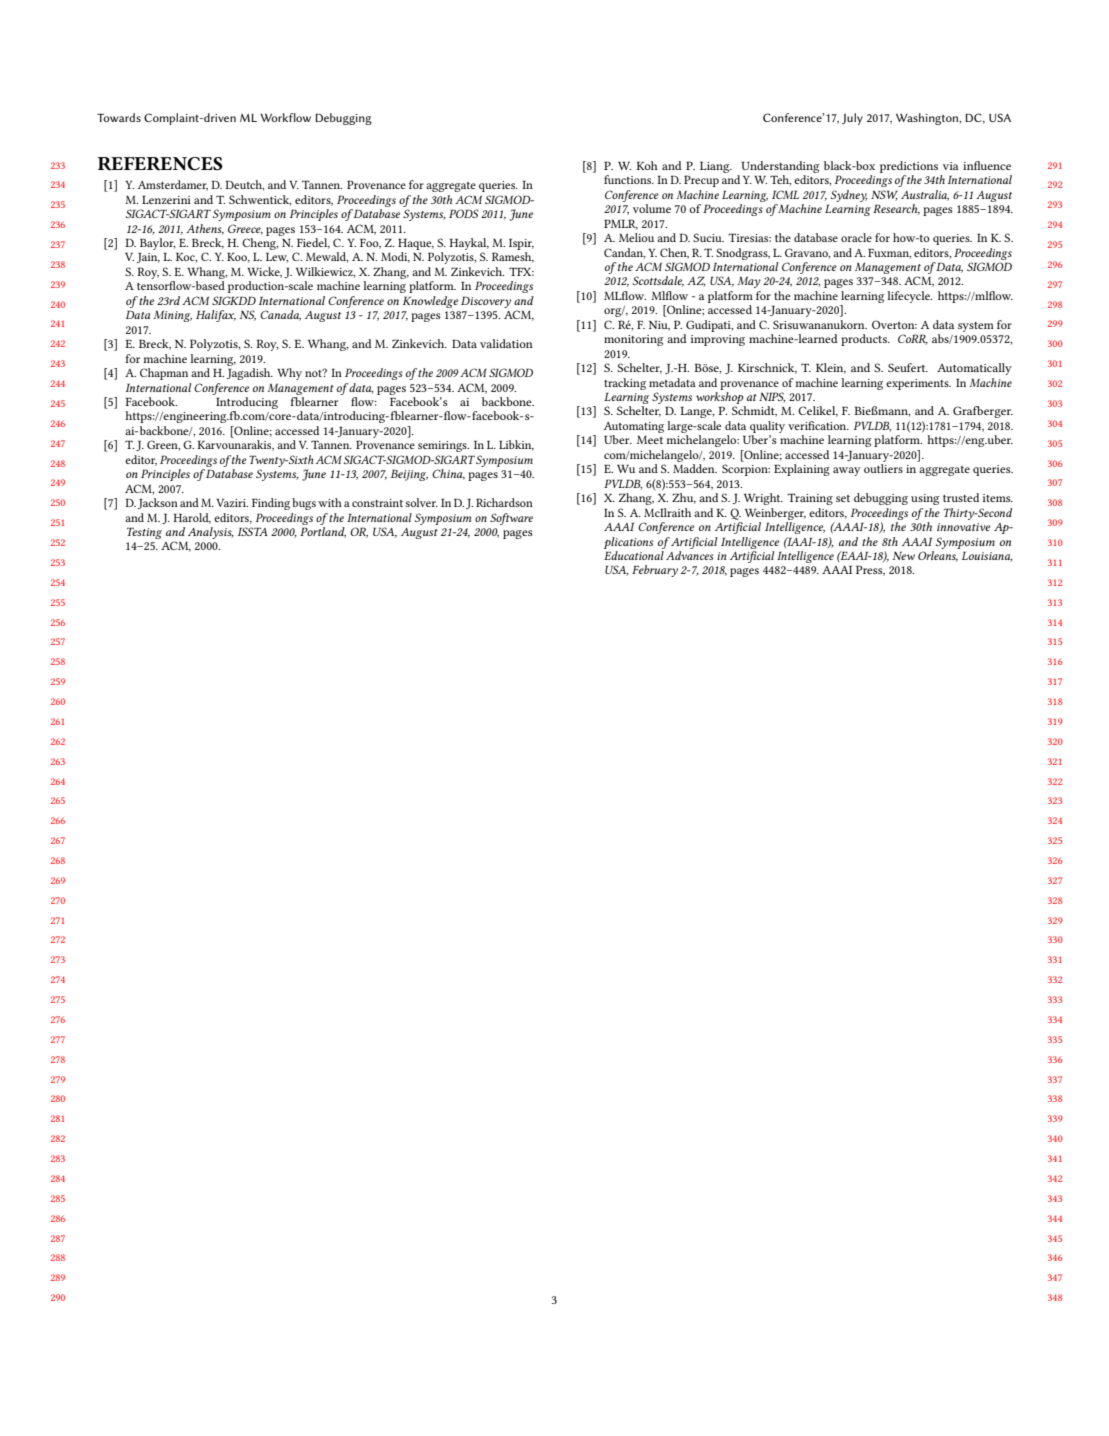 The image size is (1109, 1436). Describe the element at coordinates (211, 533) in the page. I see `Analysis` at that location.
